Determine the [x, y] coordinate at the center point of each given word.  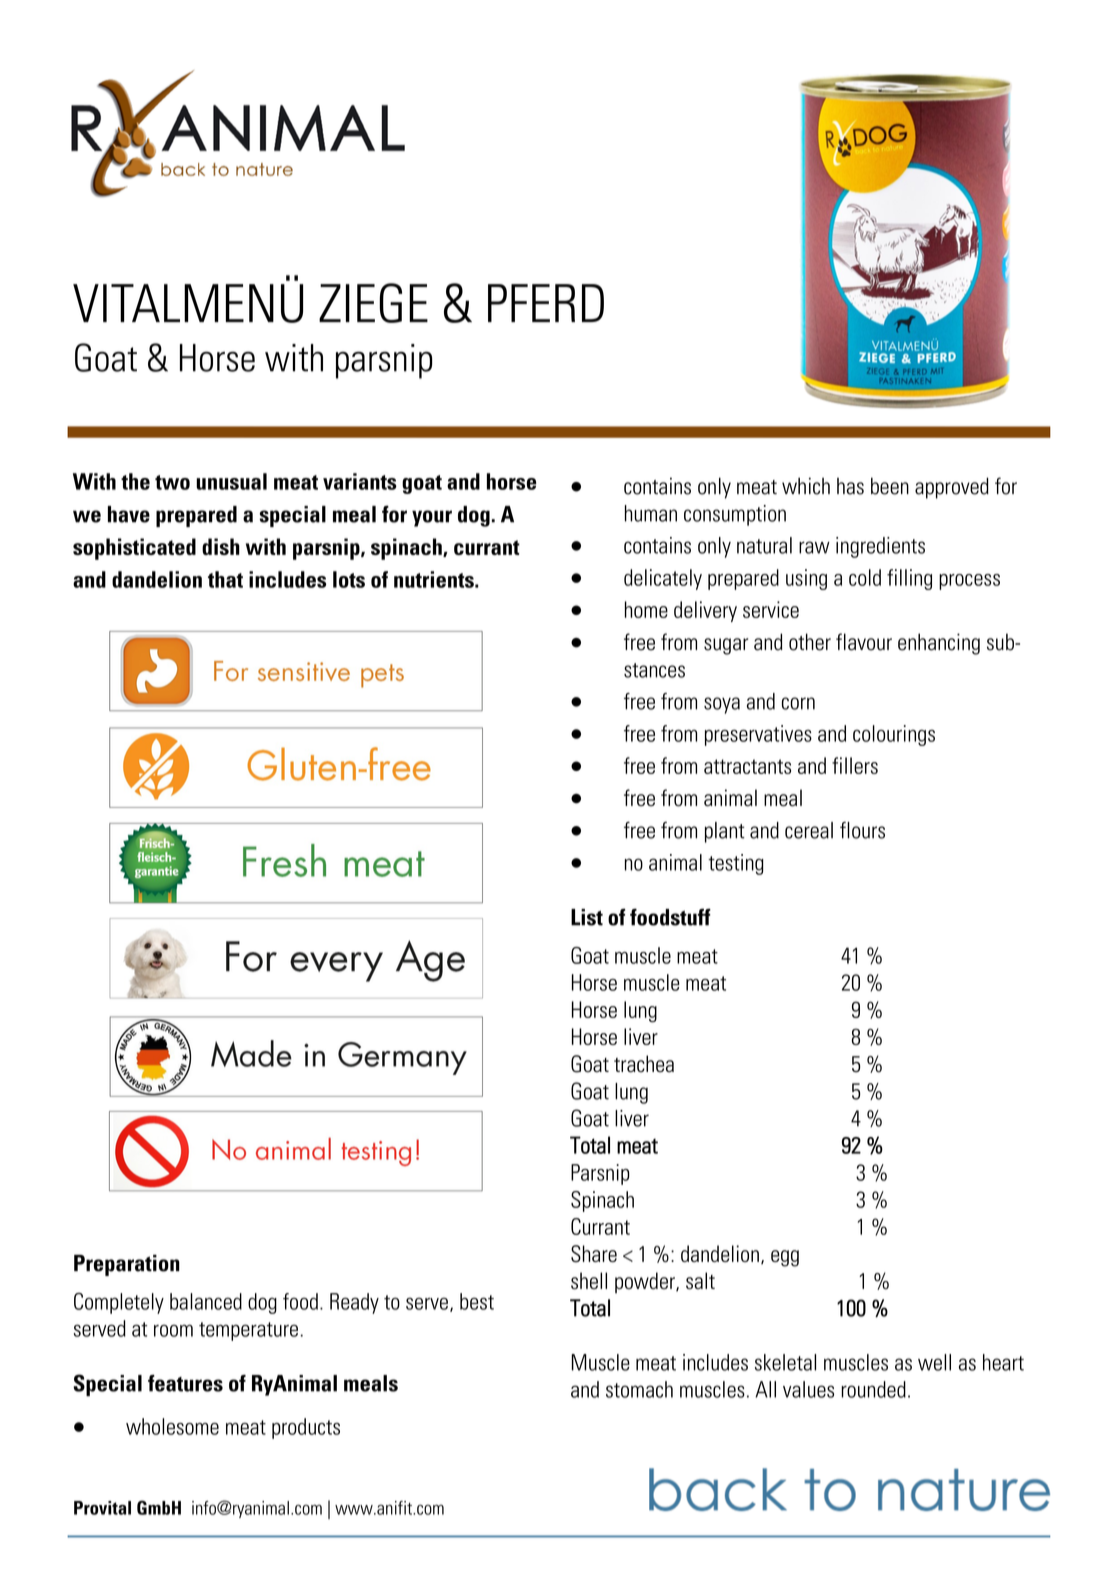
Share [594, 1254]
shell [589, 1281]
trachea [644, 1064]
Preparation [127, 1265]
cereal [809, 830]
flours [862, 830]
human [651, 513]
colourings [894, 735]
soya [722, 705]
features [185, 1383]
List [587, 917]
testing [736, 864]
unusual [231, 481]
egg [785, 1258]
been [890, 486]
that [225, 579]
